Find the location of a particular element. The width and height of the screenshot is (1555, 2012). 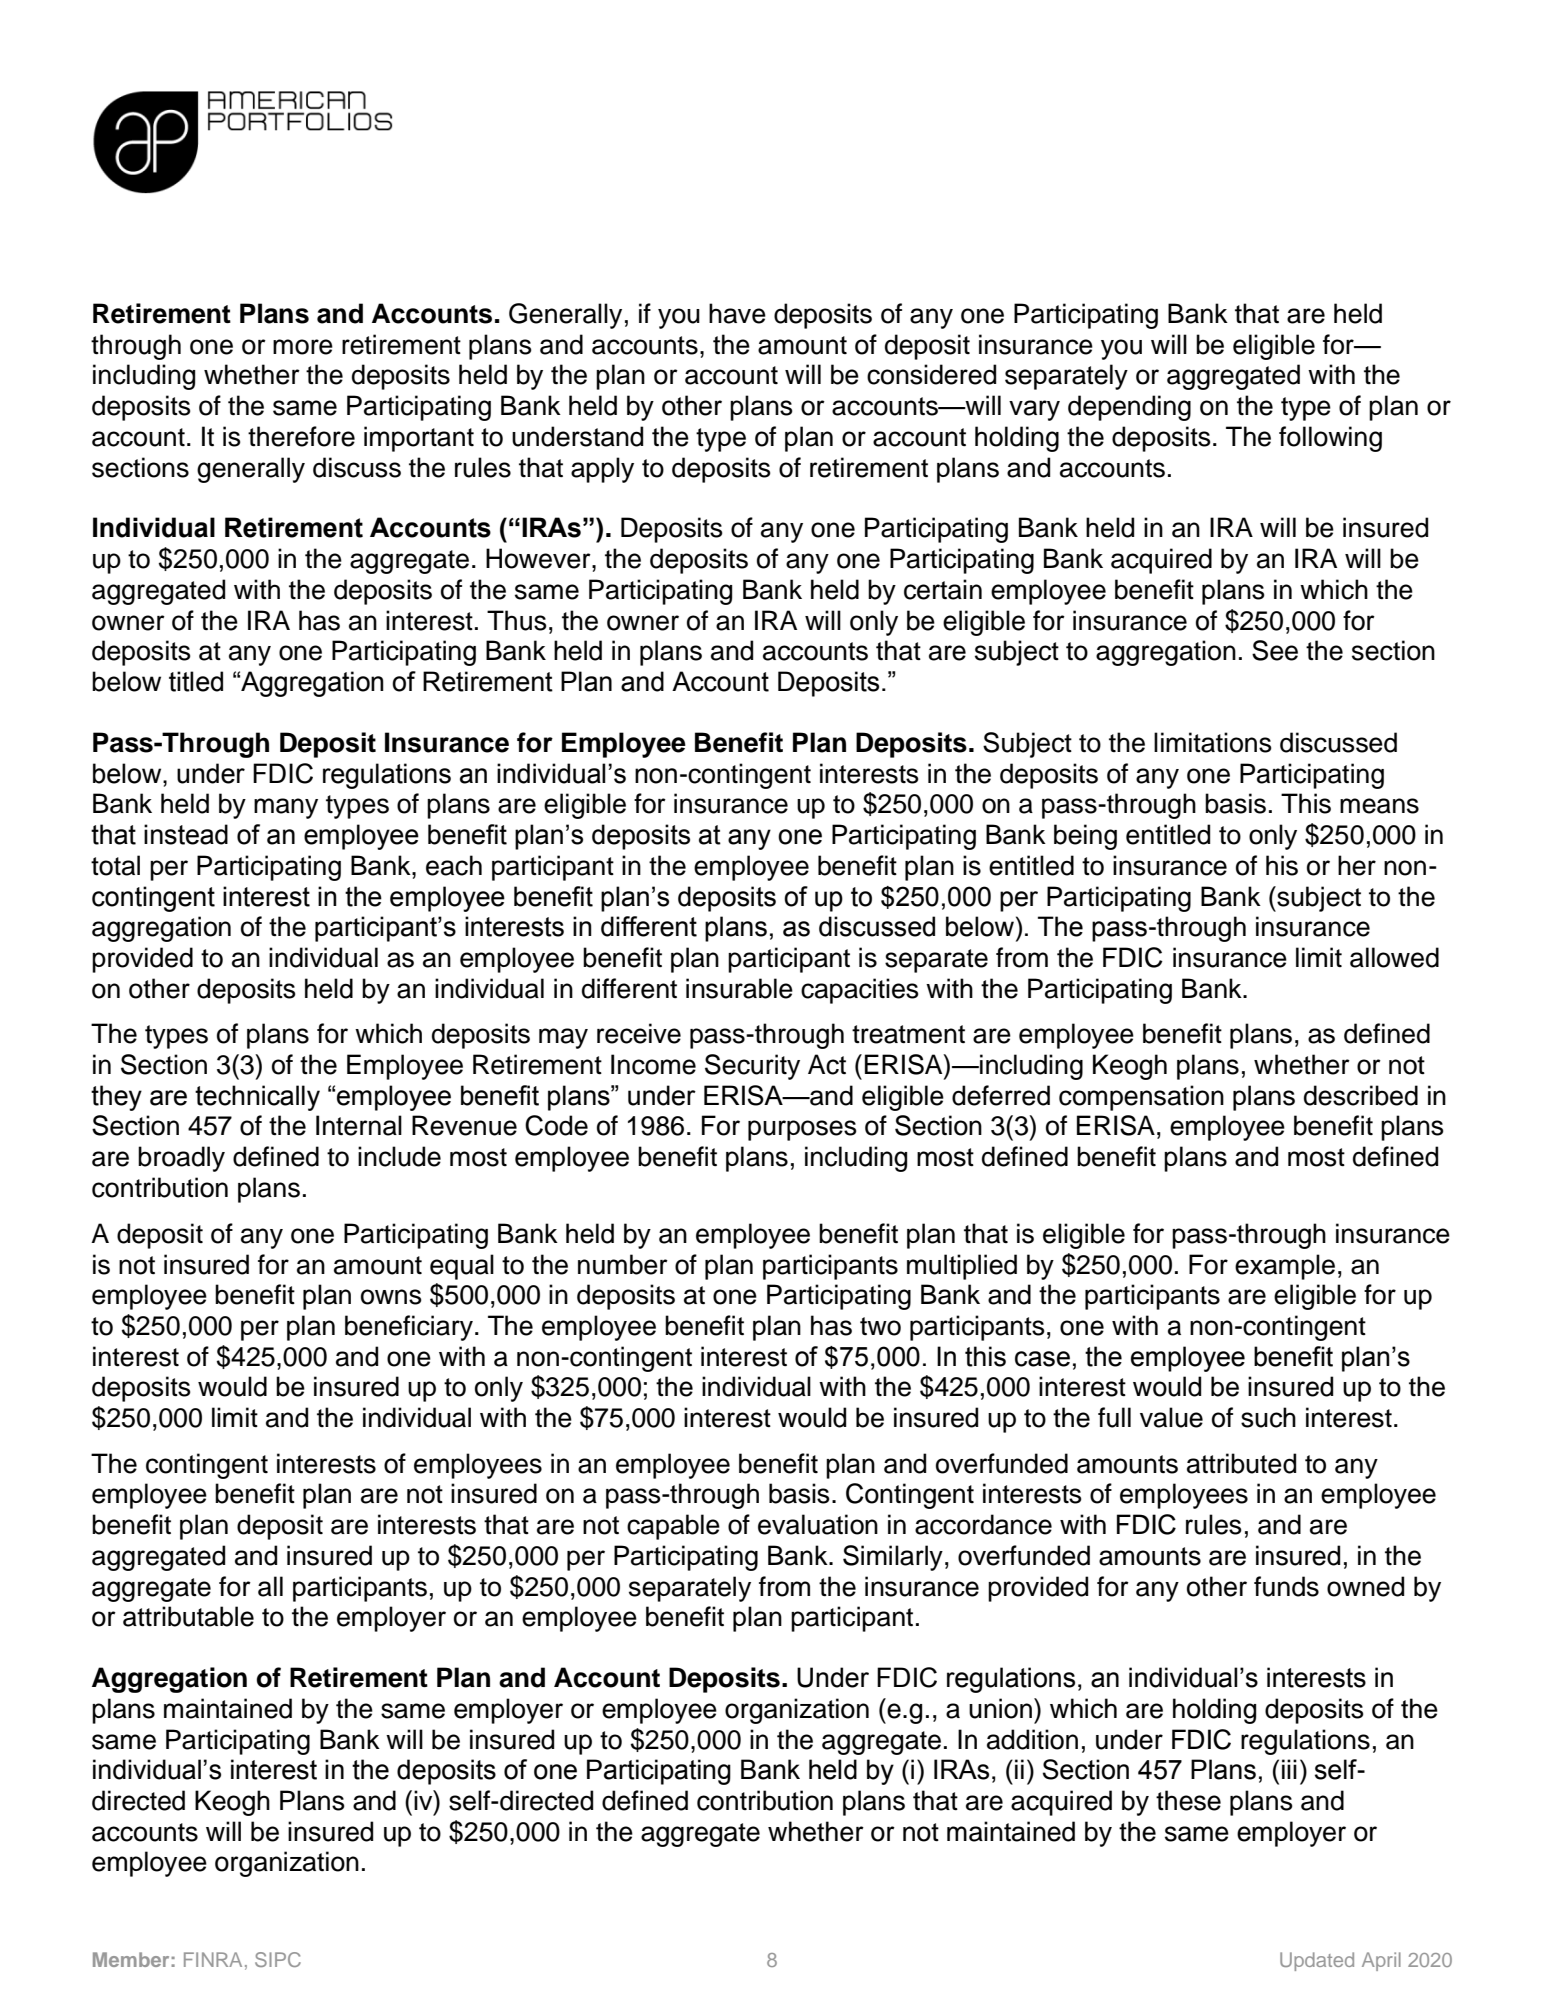

Updated is located at coordinates (1317, 1961).
